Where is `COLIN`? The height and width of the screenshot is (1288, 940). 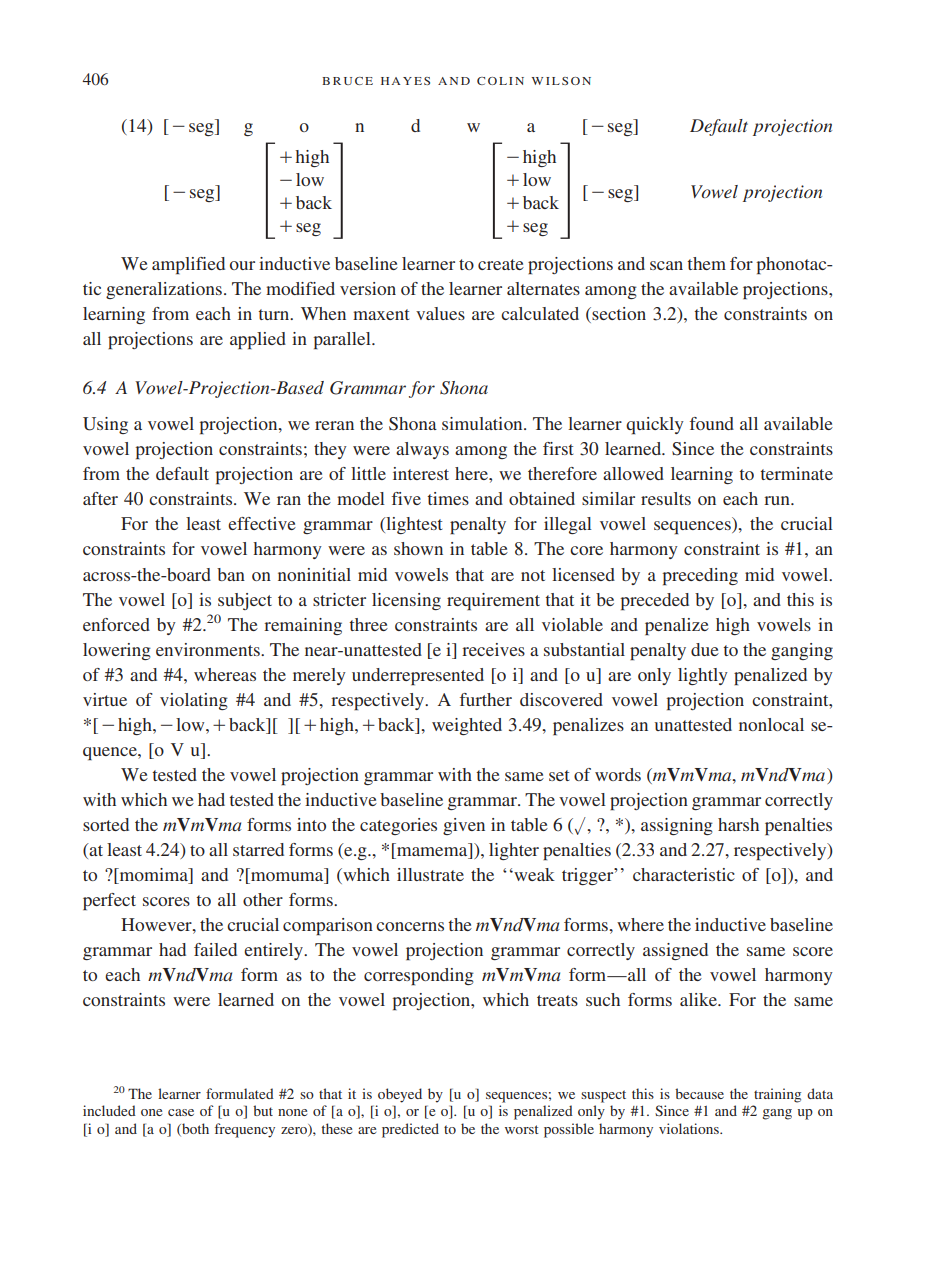
COLIN is located at coordinates (500, 81).
